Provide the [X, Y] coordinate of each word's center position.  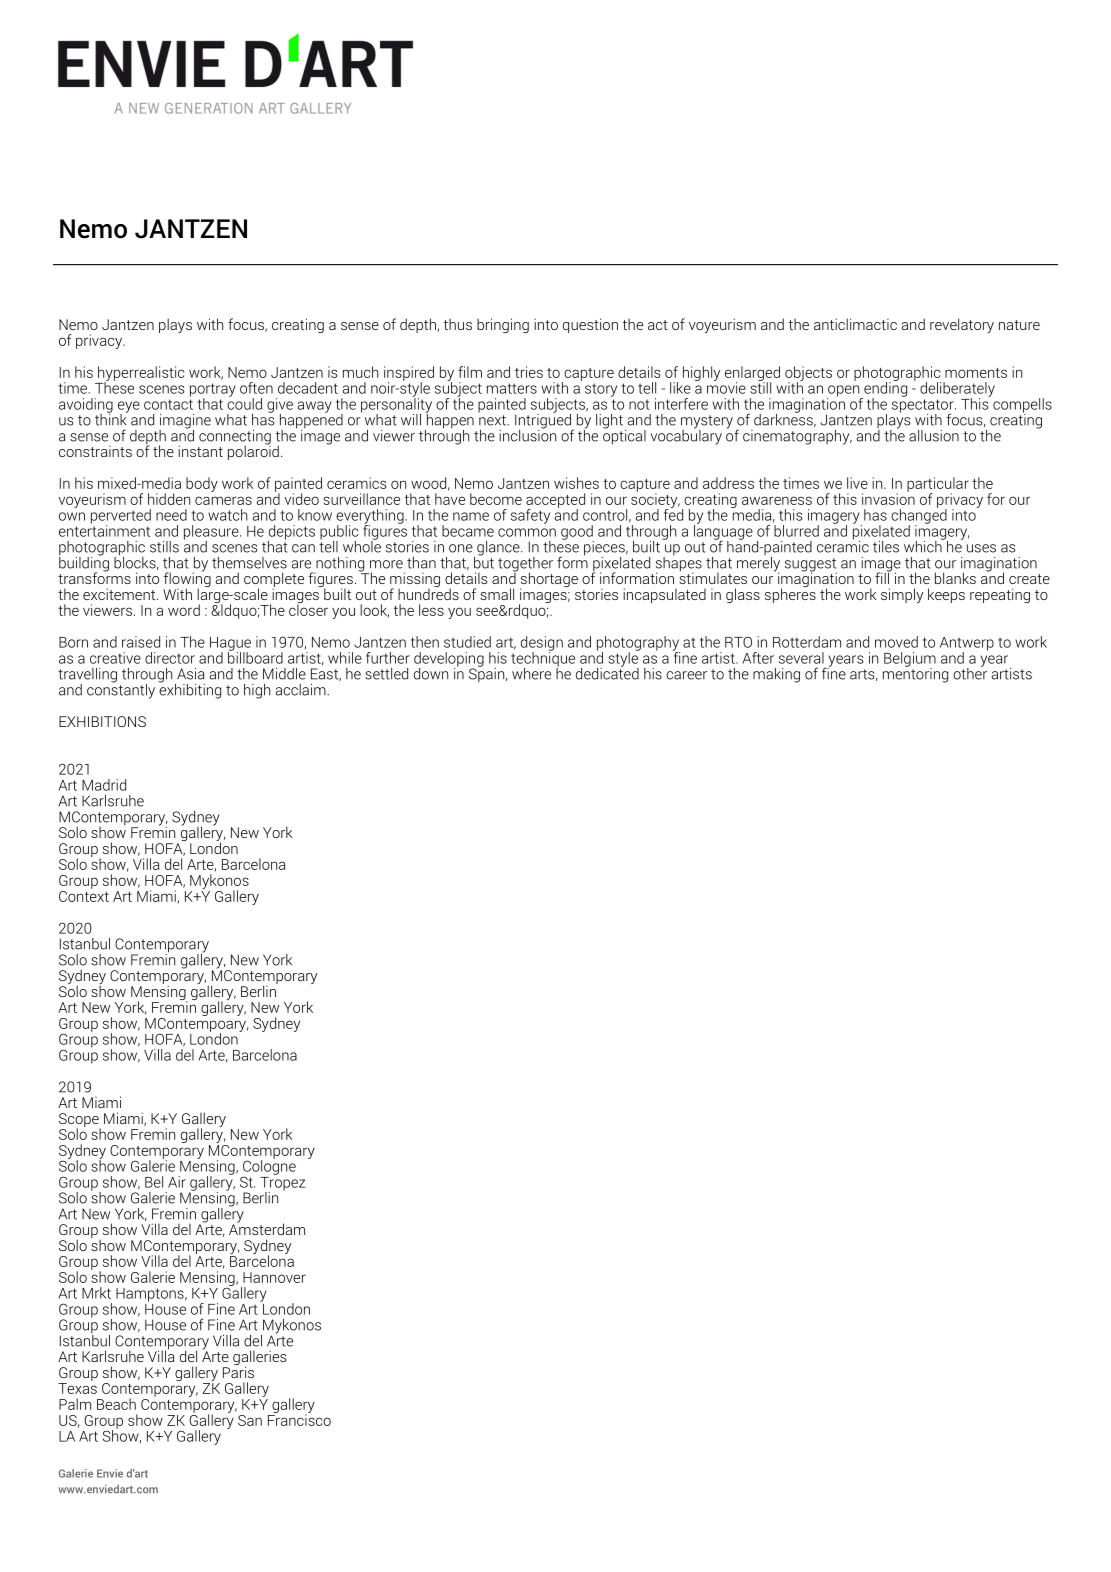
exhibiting [189, 690]
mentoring [915, 674]
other [970, 672]
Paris [238, 1371]
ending [884, 389]
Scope [80, 1121]
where [531, 674]
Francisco [299, 1419]
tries [529, 372]
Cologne [269, 1167]
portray [213, 391]
